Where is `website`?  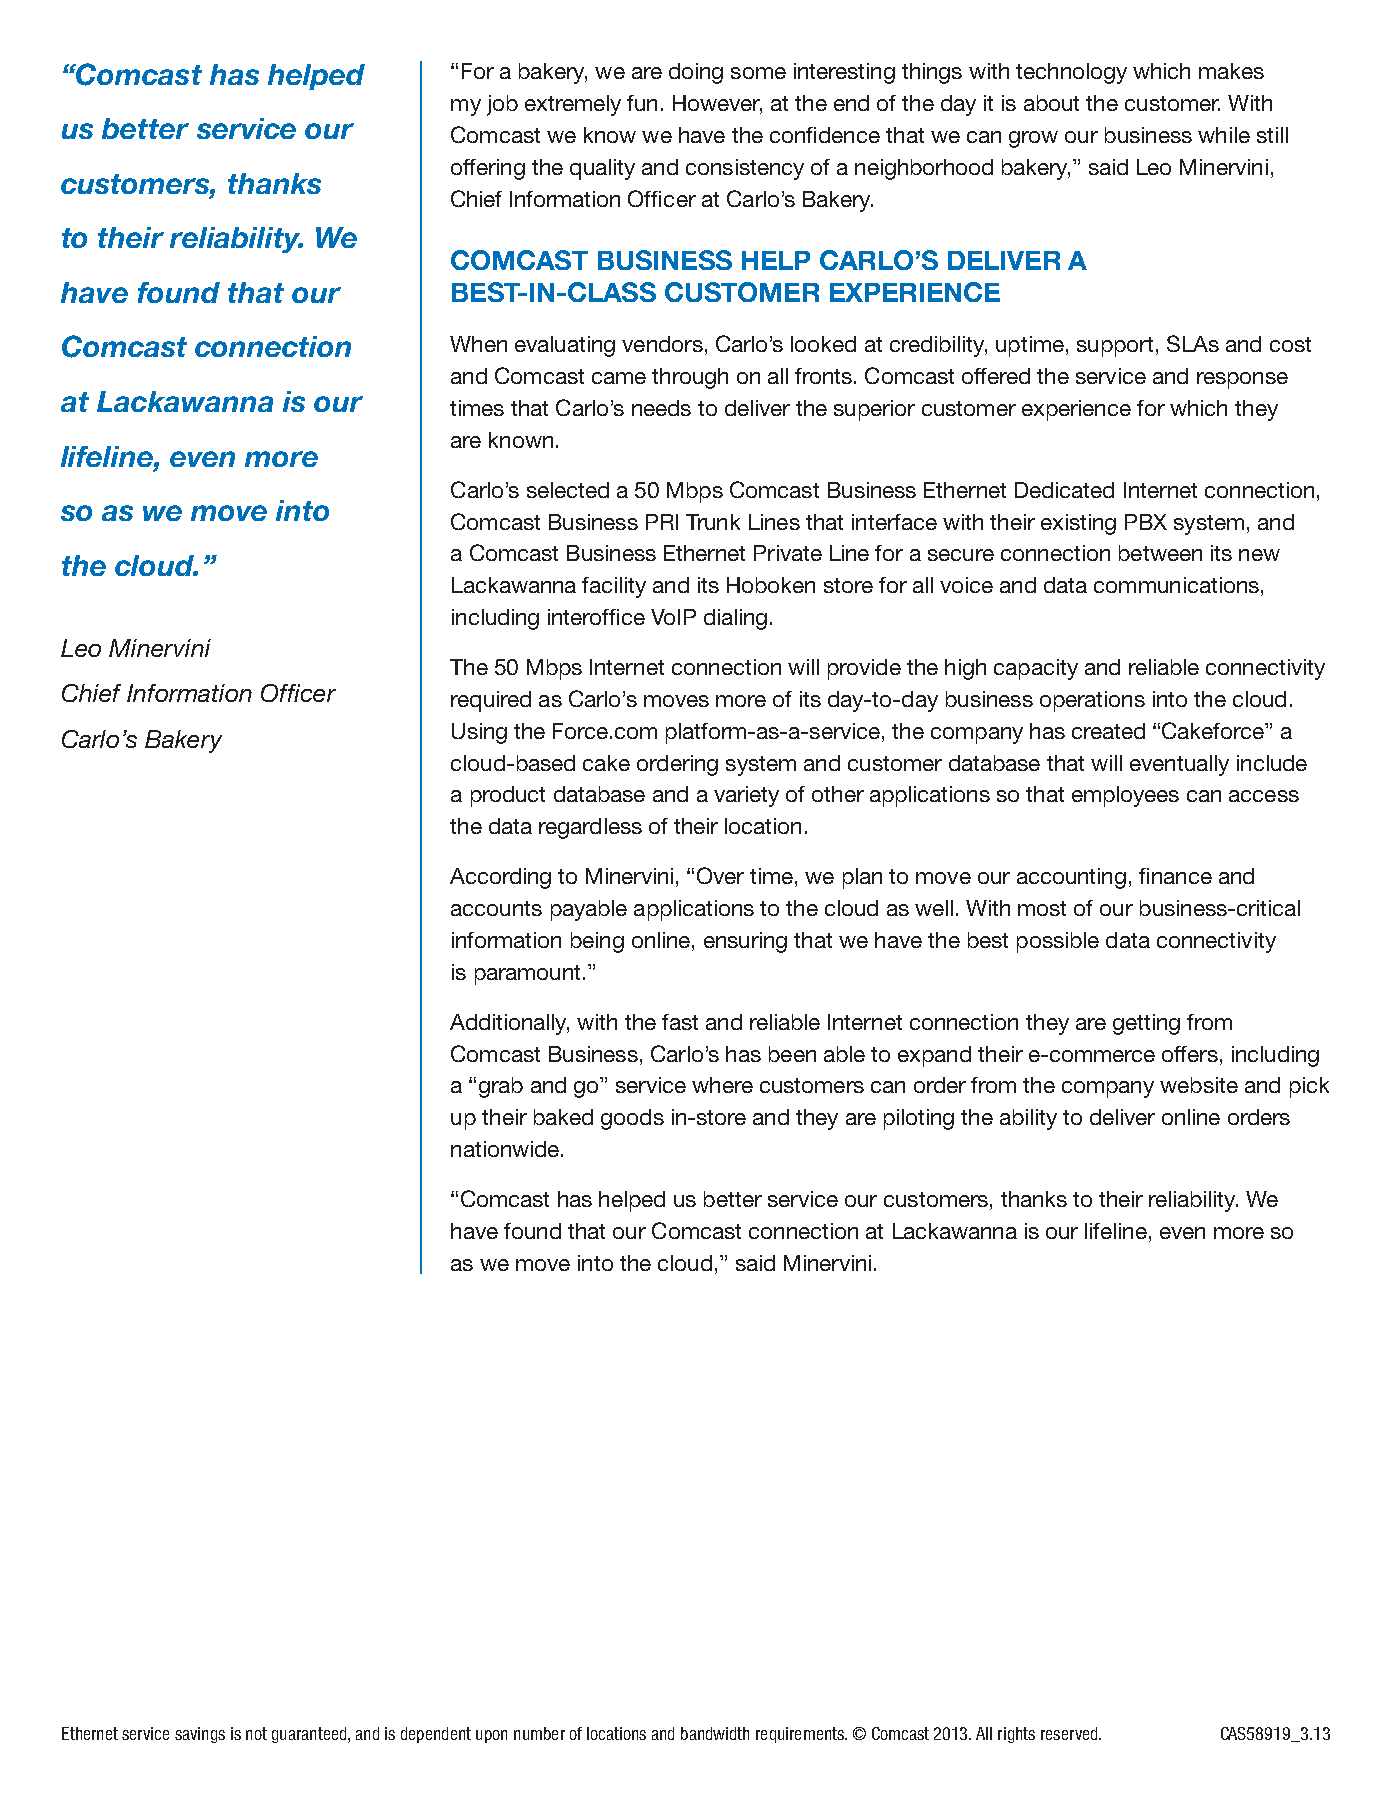
website is located at coordinates (1199, 1085).
